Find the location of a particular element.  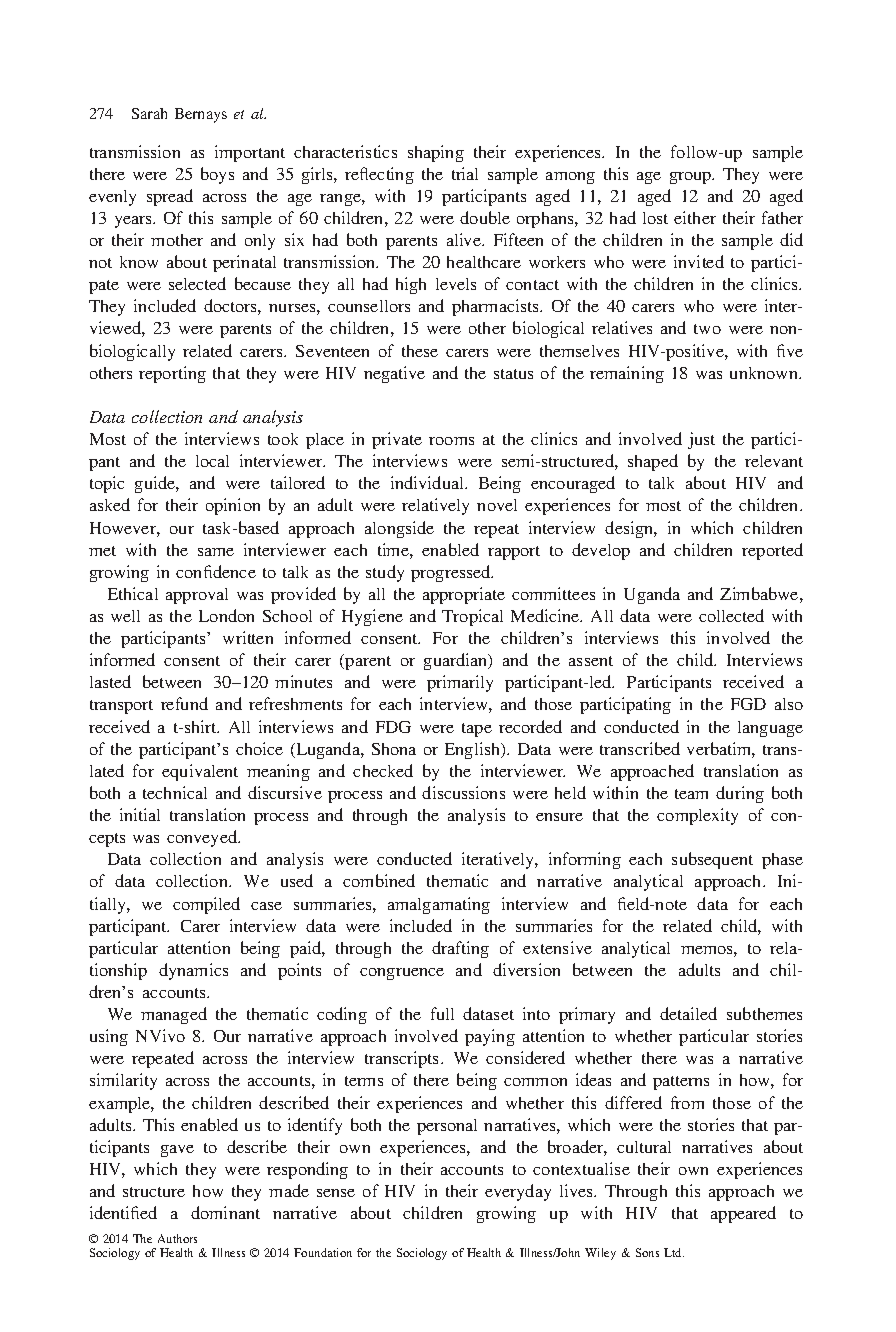

Bernays is located at coordinates (201, 115).
